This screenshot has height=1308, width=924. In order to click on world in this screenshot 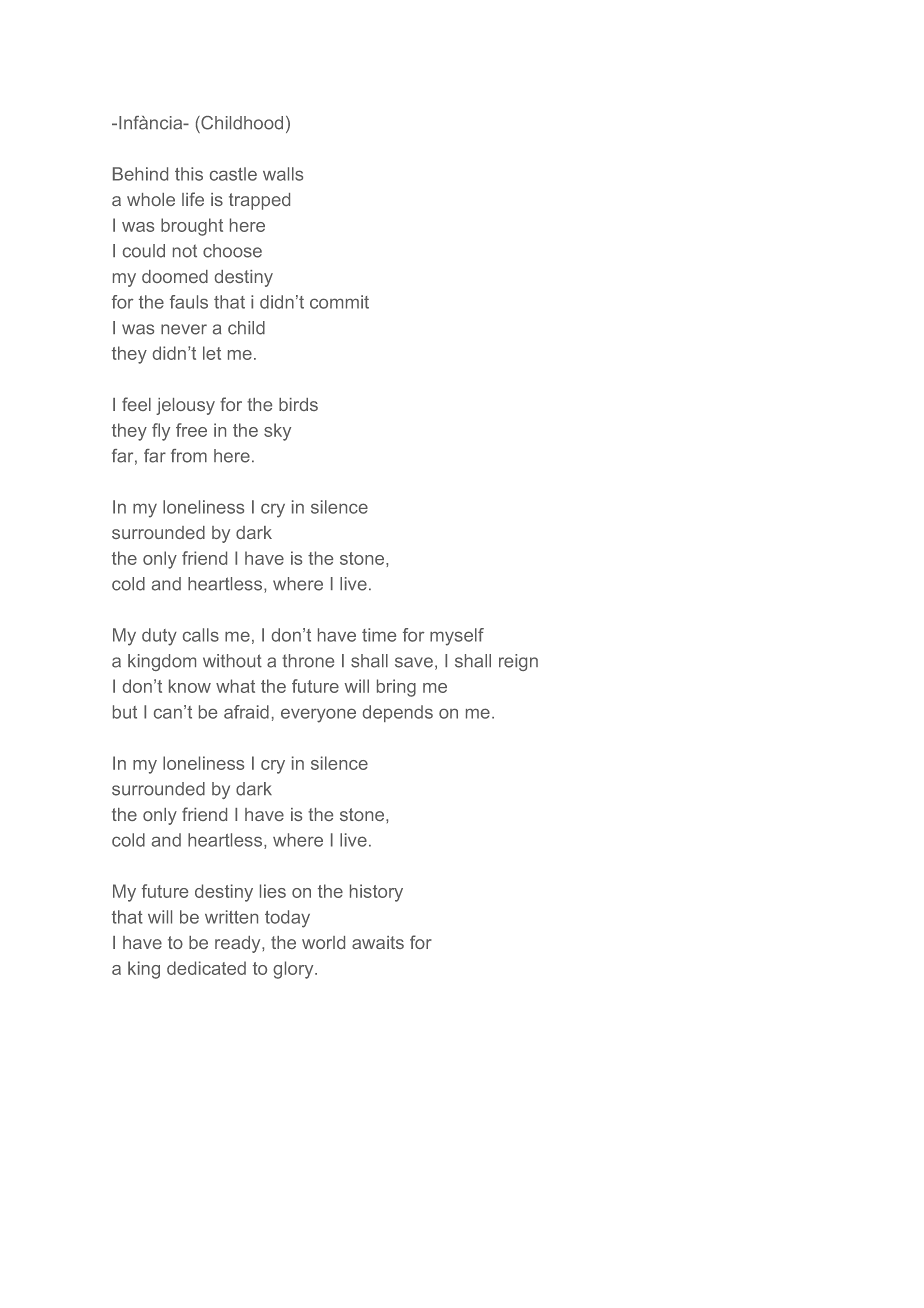, I will do `click(323, 942)`.
